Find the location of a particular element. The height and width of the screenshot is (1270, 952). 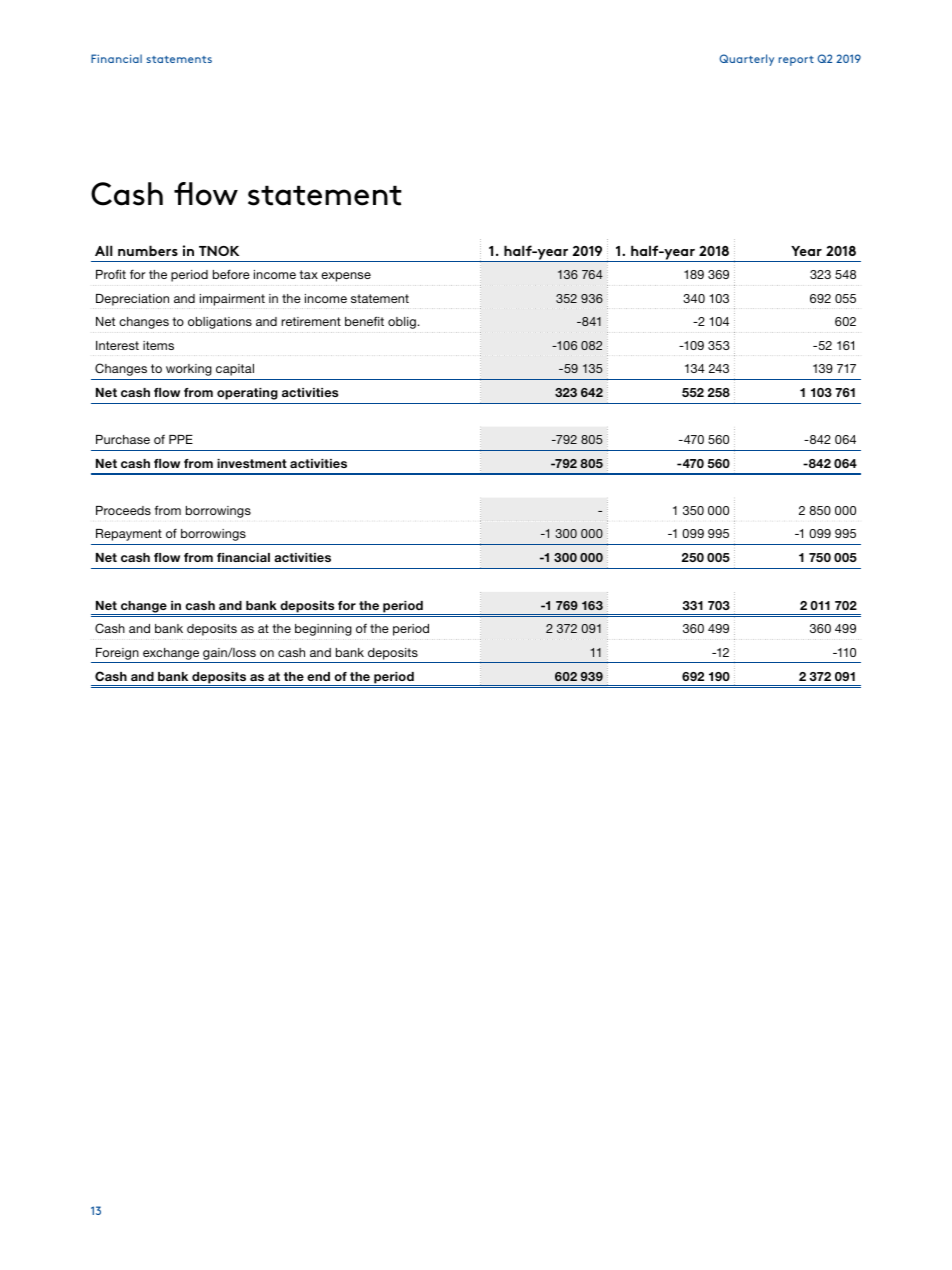

numbers is located at coordinates (148, 250).
